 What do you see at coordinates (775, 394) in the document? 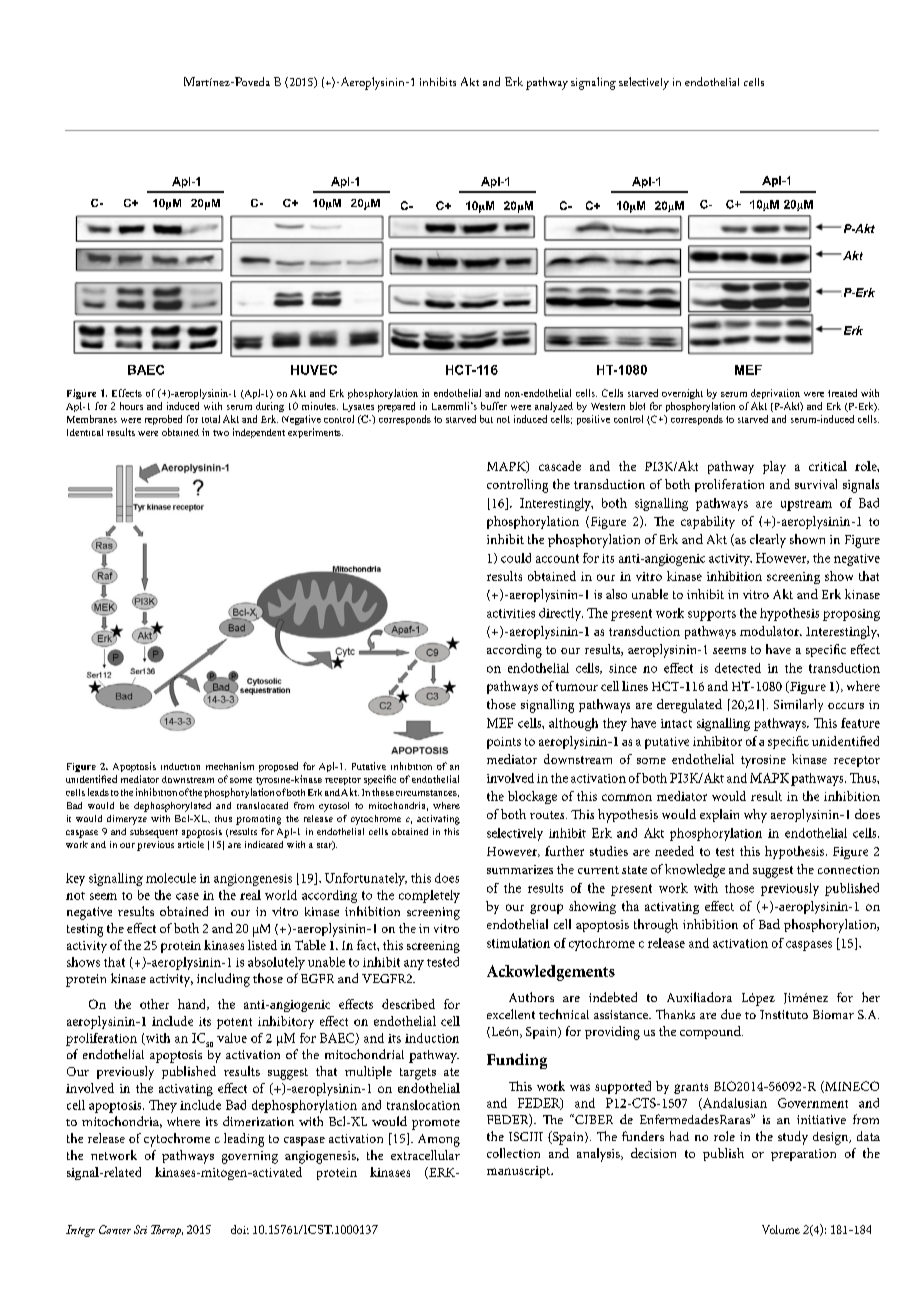
I see `deprivation` at bounding box center [775, 394].
